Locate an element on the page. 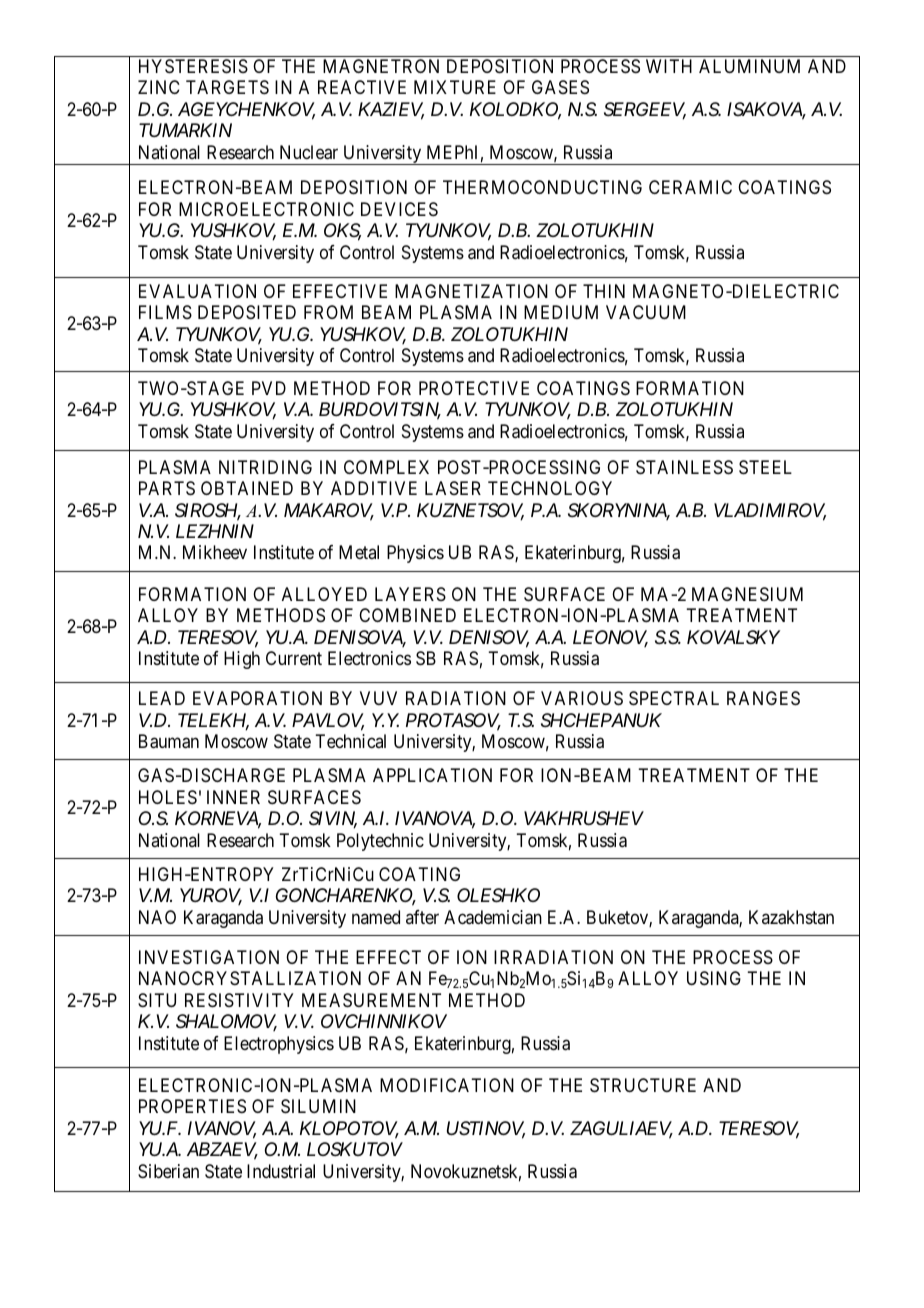  PROPERTIES is located at coordinates (192, 1106).
